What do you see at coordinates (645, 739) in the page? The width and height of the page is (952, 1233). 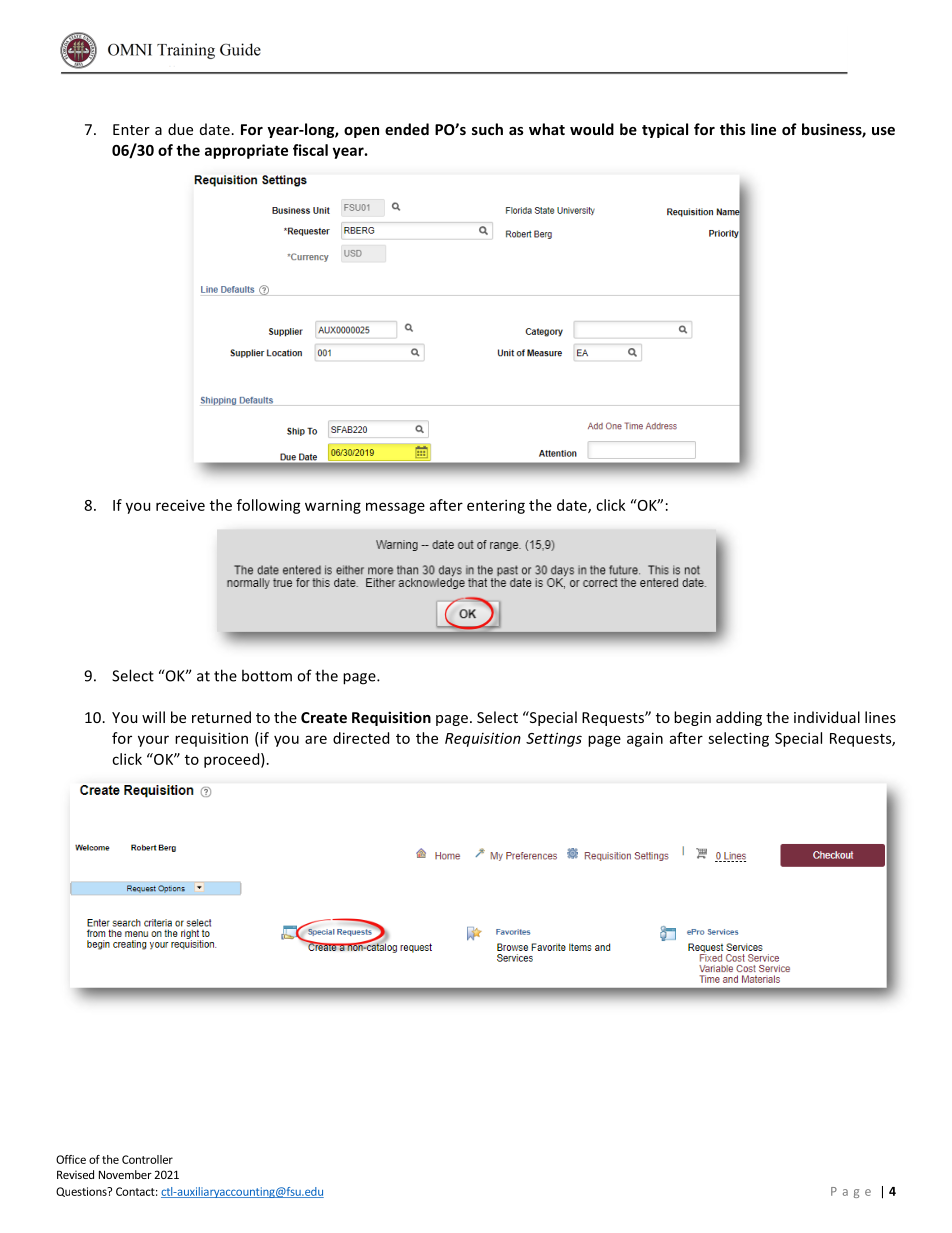 I see `again` at bounding box center [645, 739].
